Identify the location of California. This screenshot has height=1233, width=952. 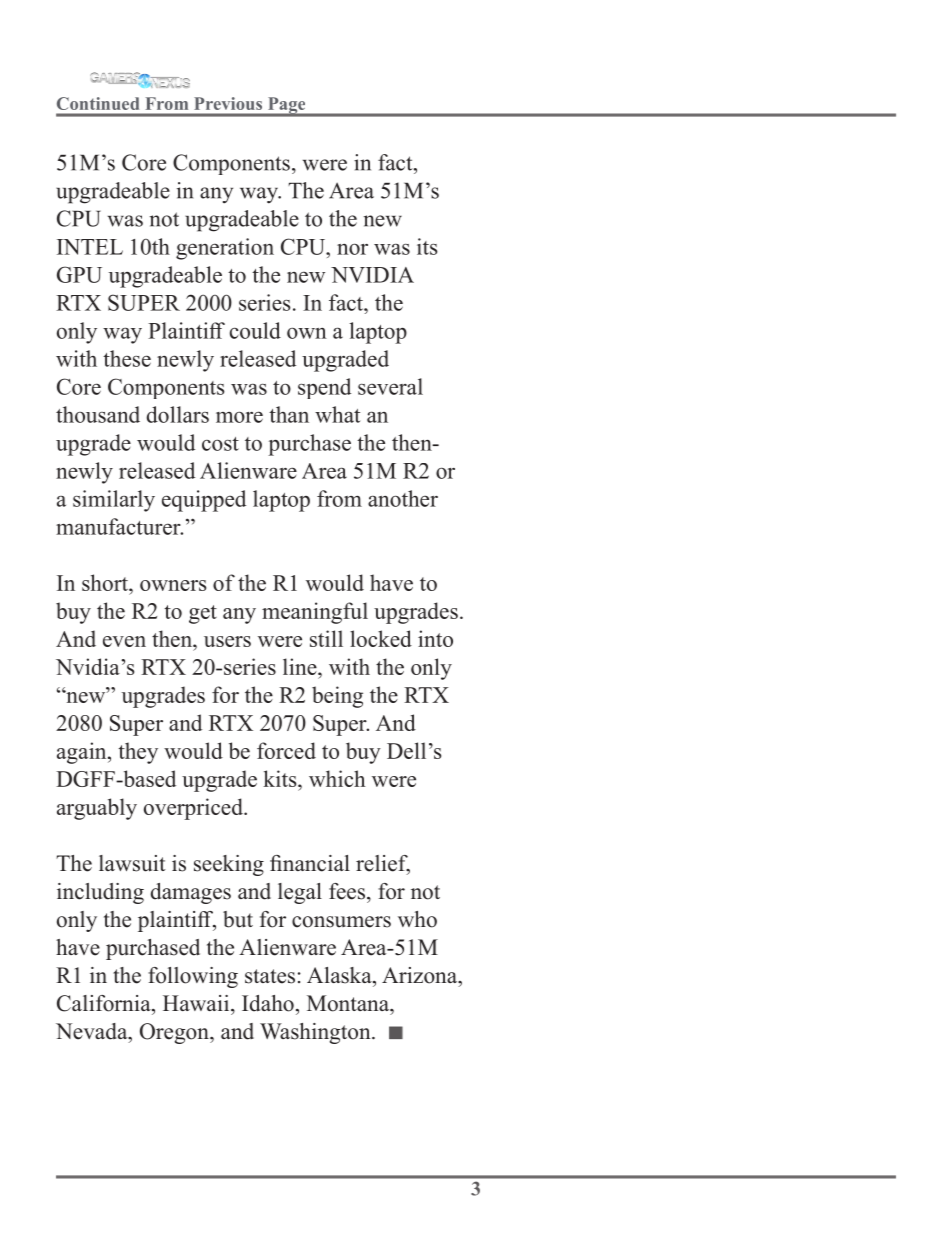
(105, 1003).
